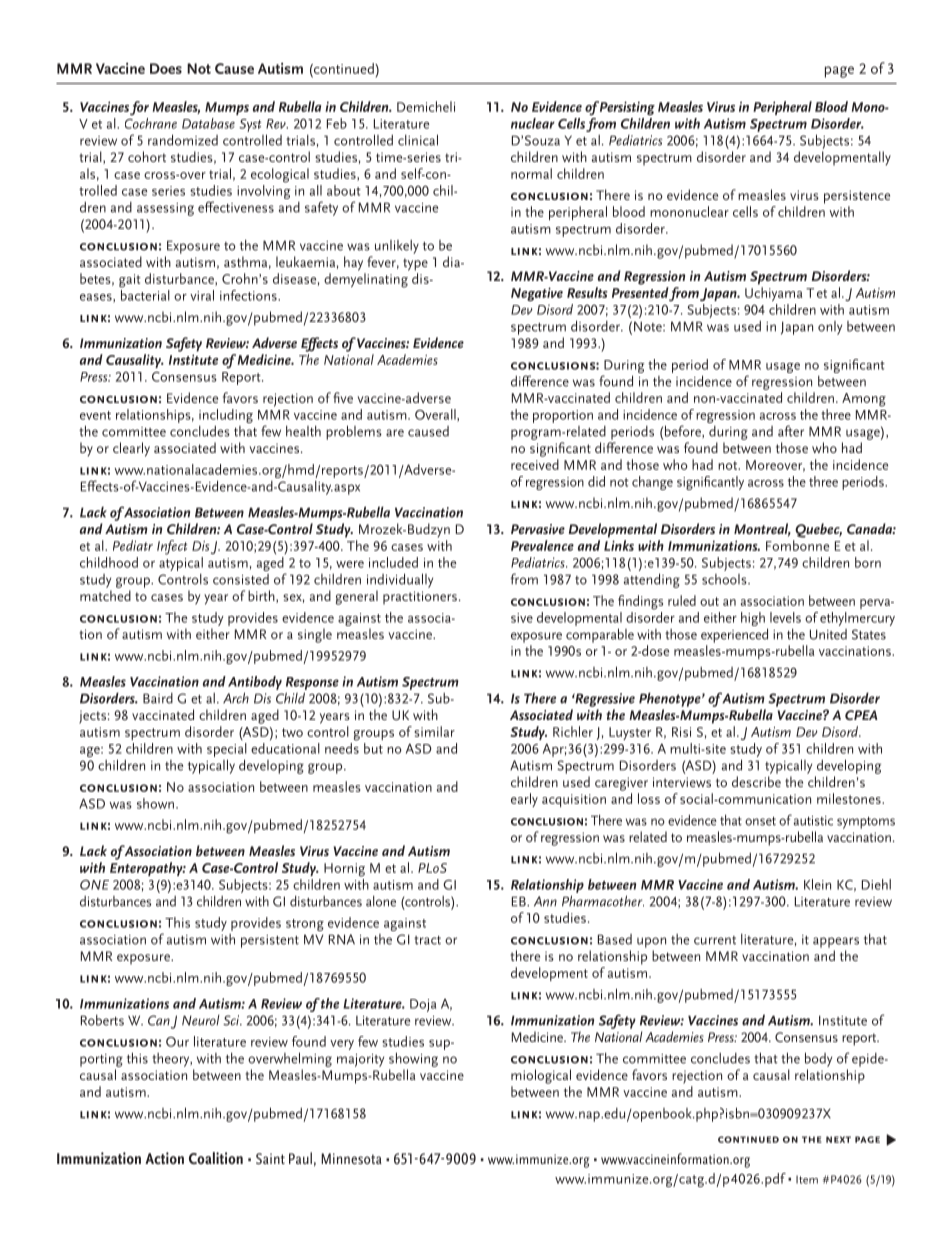 This screenshot has height=1233, width=952. What do you see at coordinates (270, 1158) in the screenshot?
I see `Saint` at bounding box center [270, 1158].
